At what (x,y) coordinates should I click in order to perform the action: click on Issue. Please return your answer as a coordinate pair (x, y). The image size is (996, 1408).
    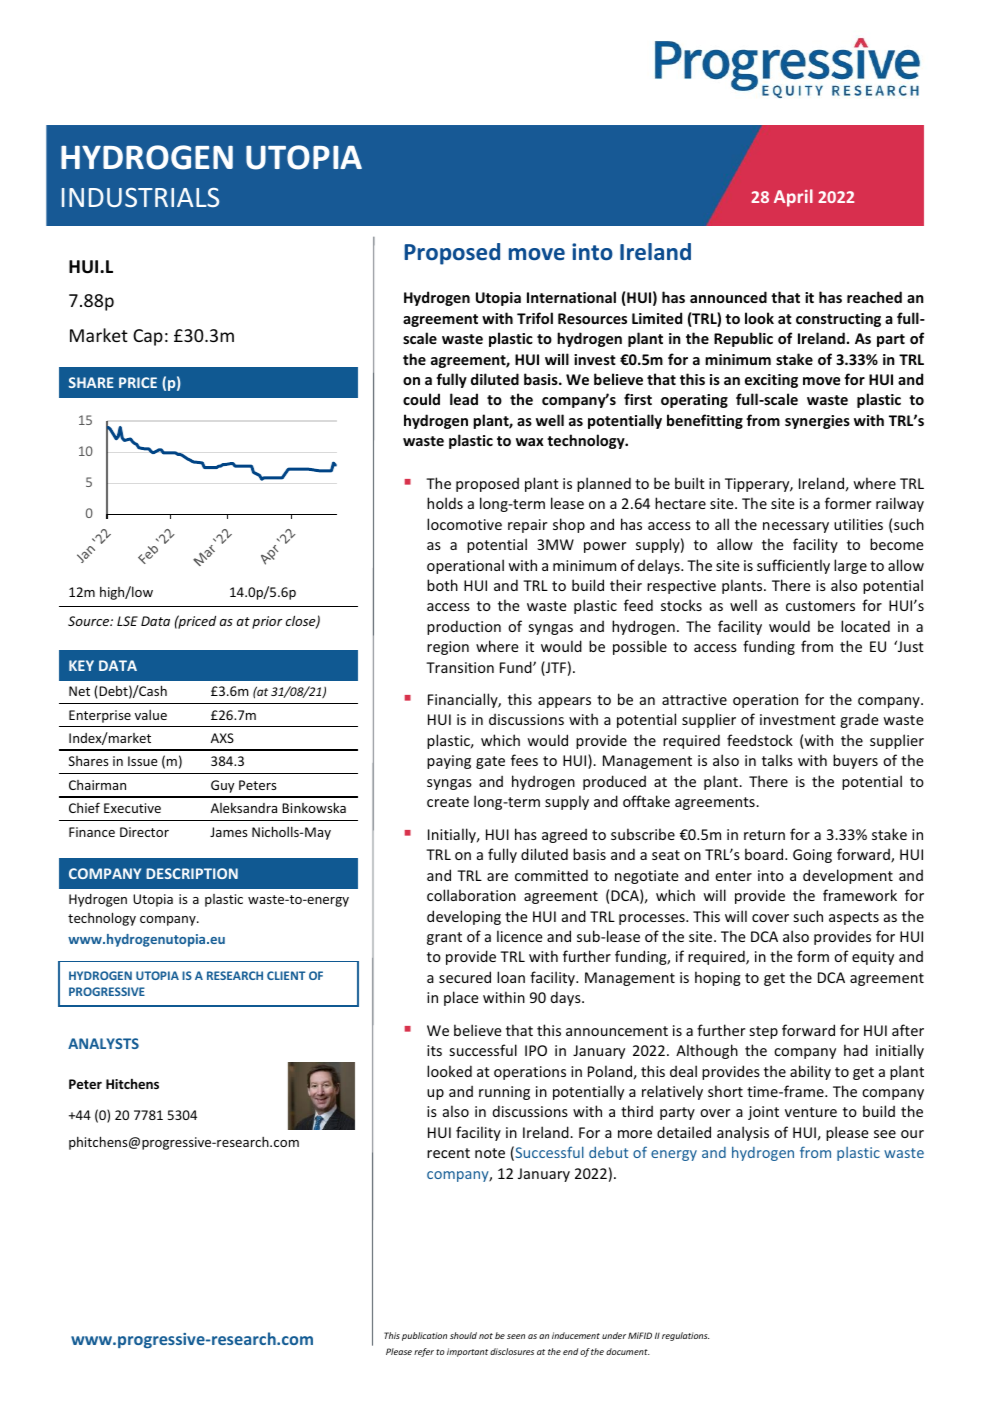
    Looking at the image, I should click on (143, 761).
